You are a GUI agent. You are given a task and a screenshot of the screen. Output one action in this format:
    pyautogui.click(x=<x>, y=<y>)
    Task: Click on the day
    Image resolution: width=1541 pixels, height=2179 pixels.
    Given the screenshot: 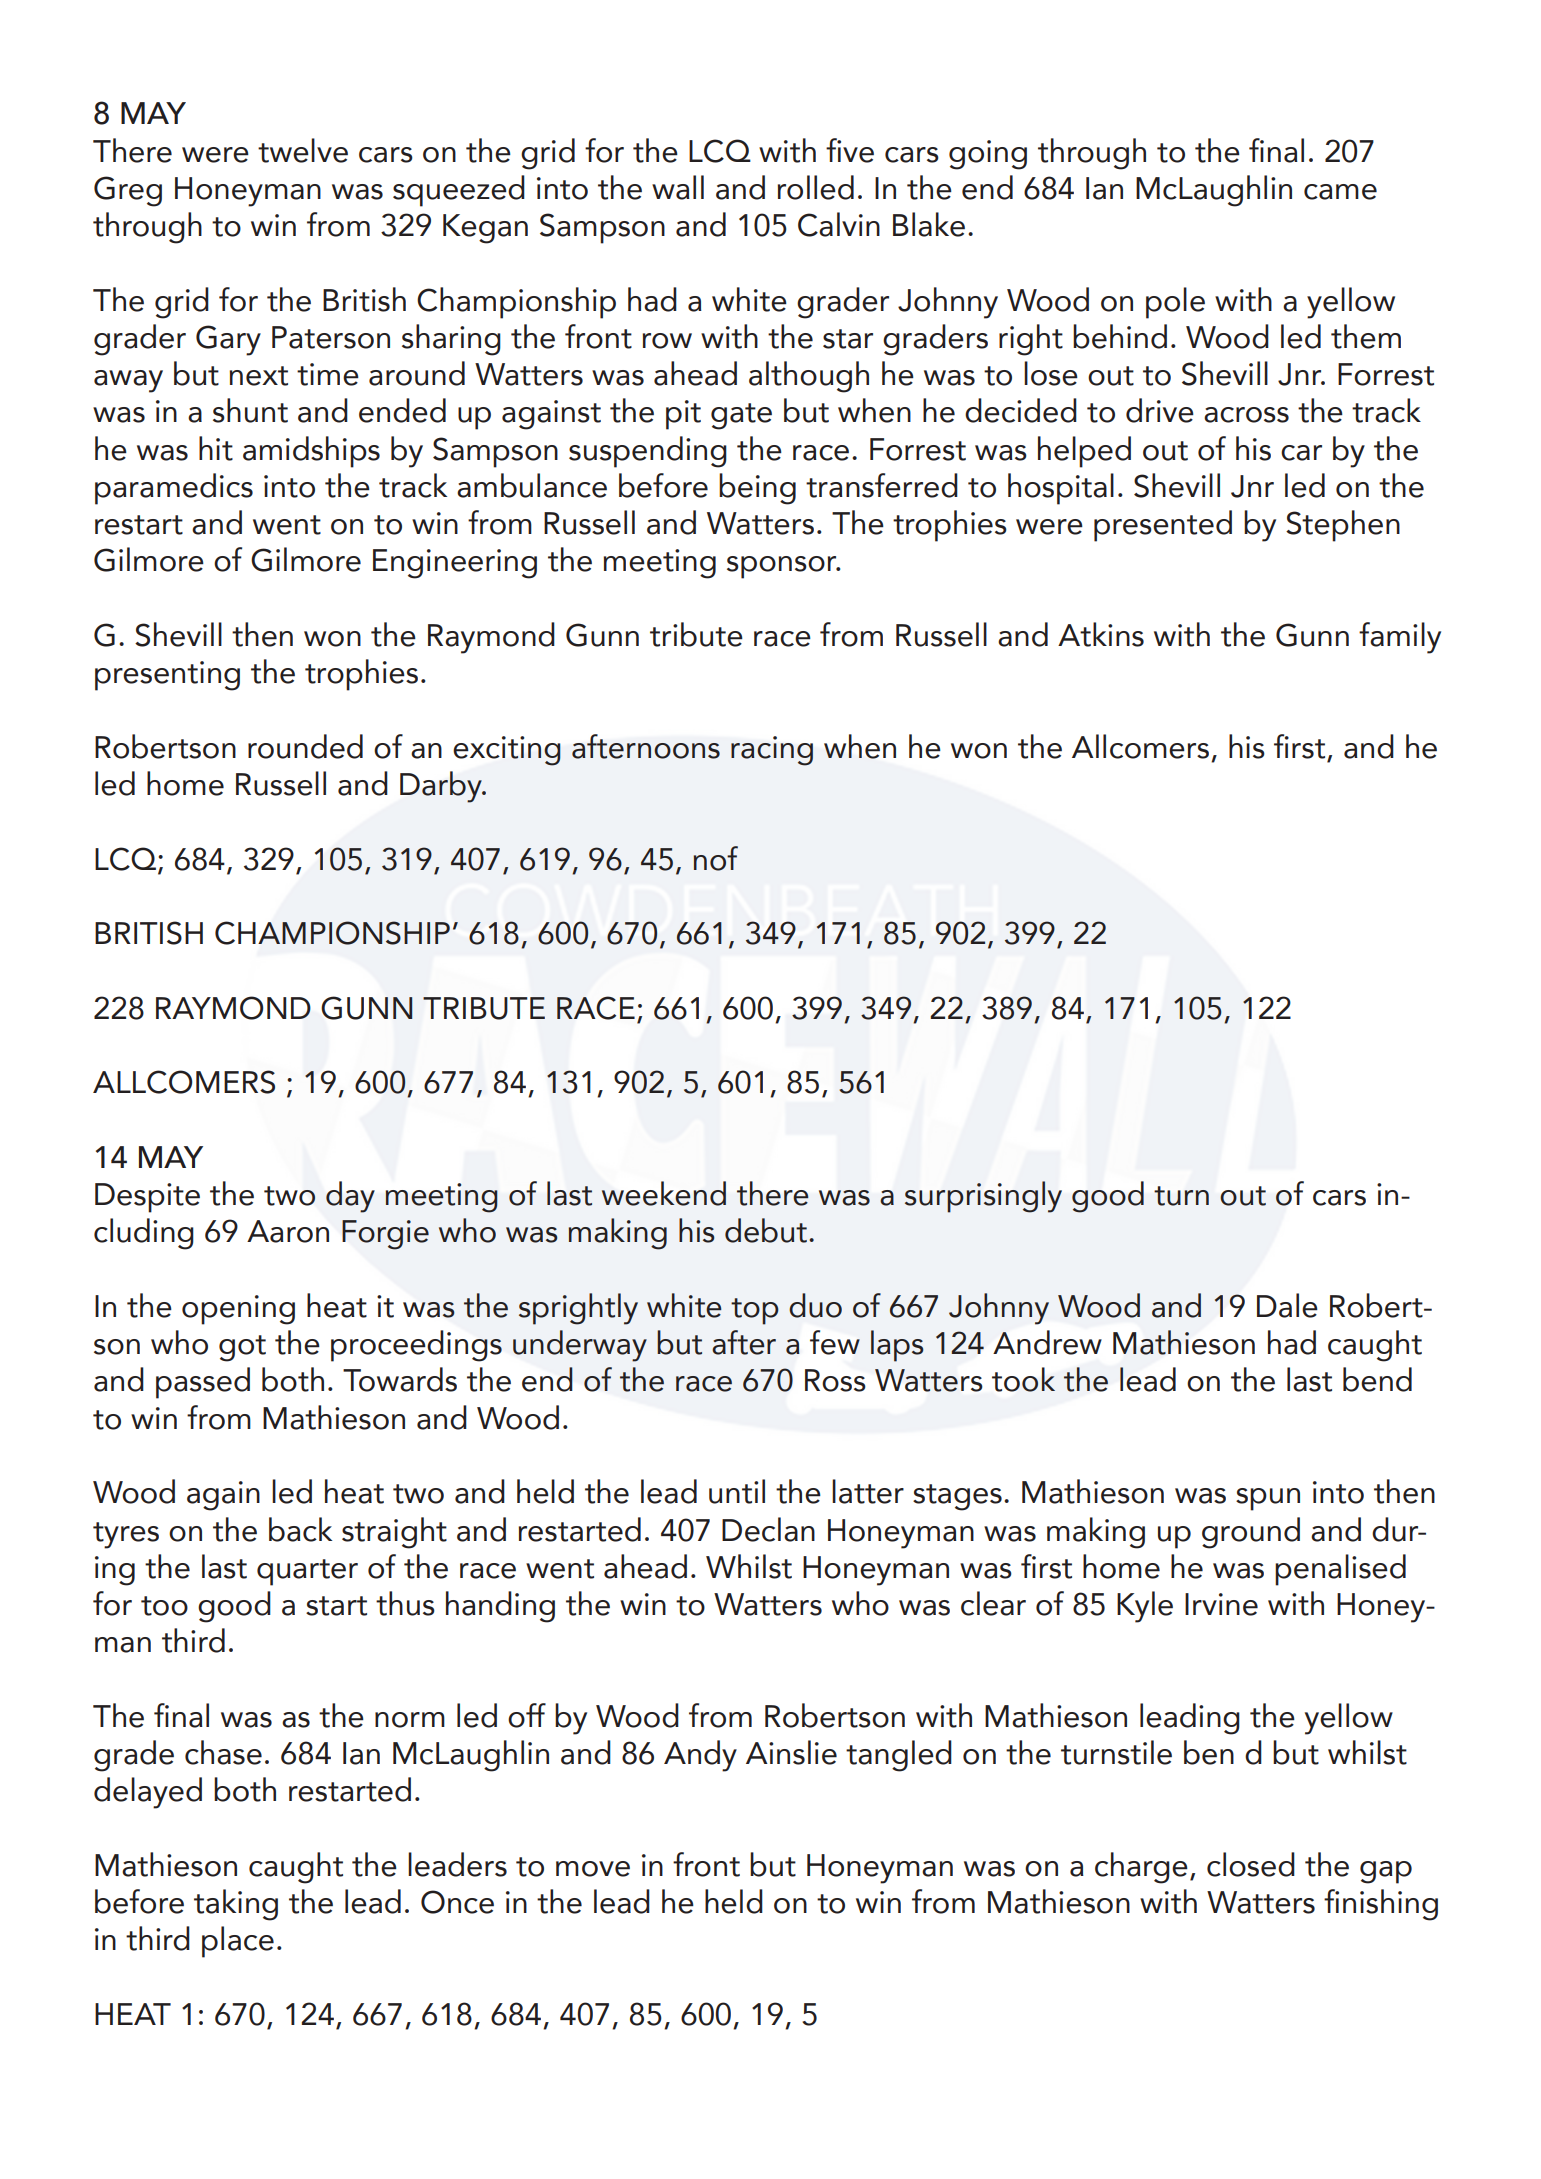 What is the action you would take?
    pyautogui.click(x=350, y=1197)
